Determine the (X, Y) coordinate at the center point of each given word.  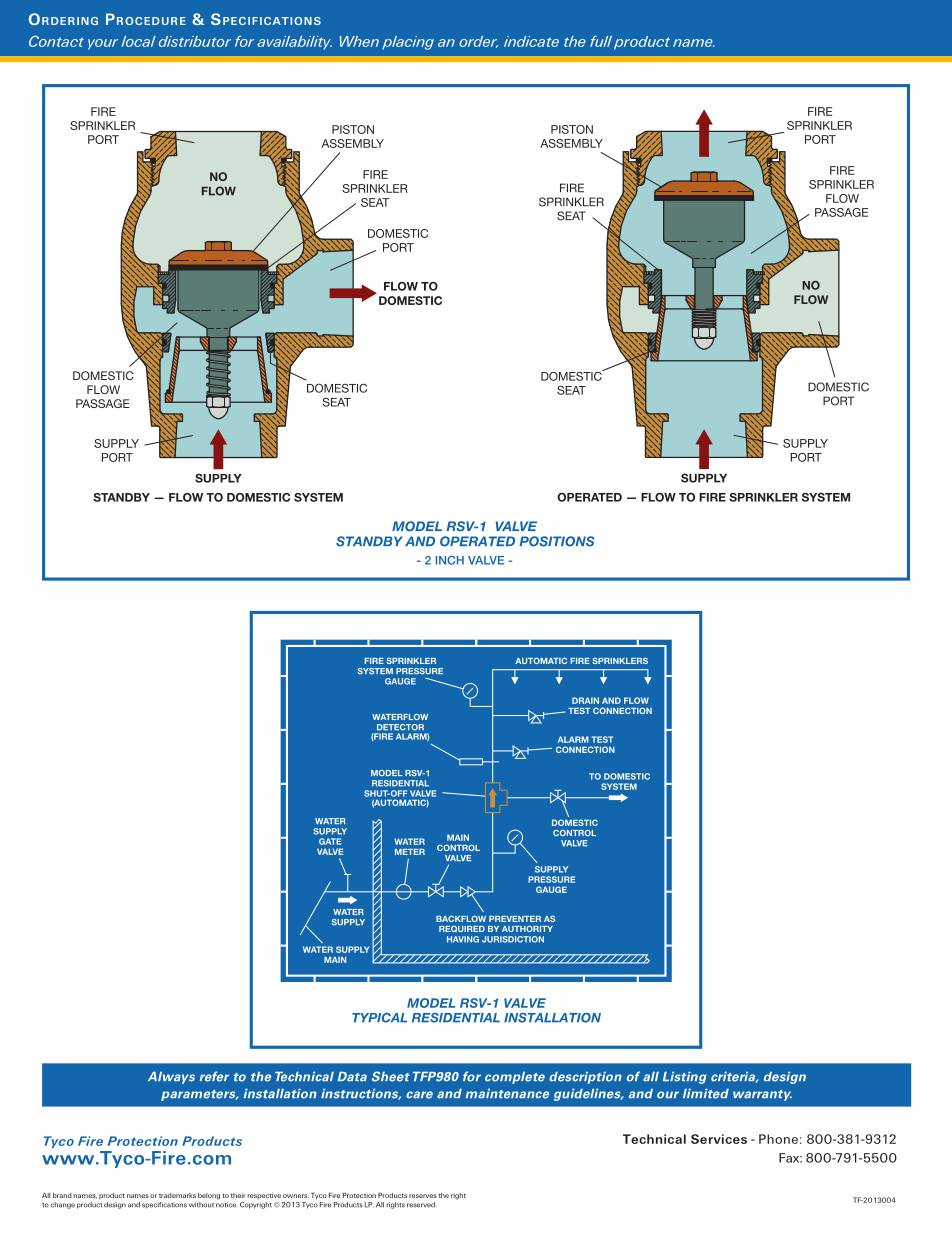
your (103, 44)
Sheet (391, 1076)
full (601, 41)
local (138, 41)
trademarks (177, 1195)
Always (171, 1077)
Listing (685, 1077)
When (359, 41)
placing (408, 43)
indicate (531, 41)
